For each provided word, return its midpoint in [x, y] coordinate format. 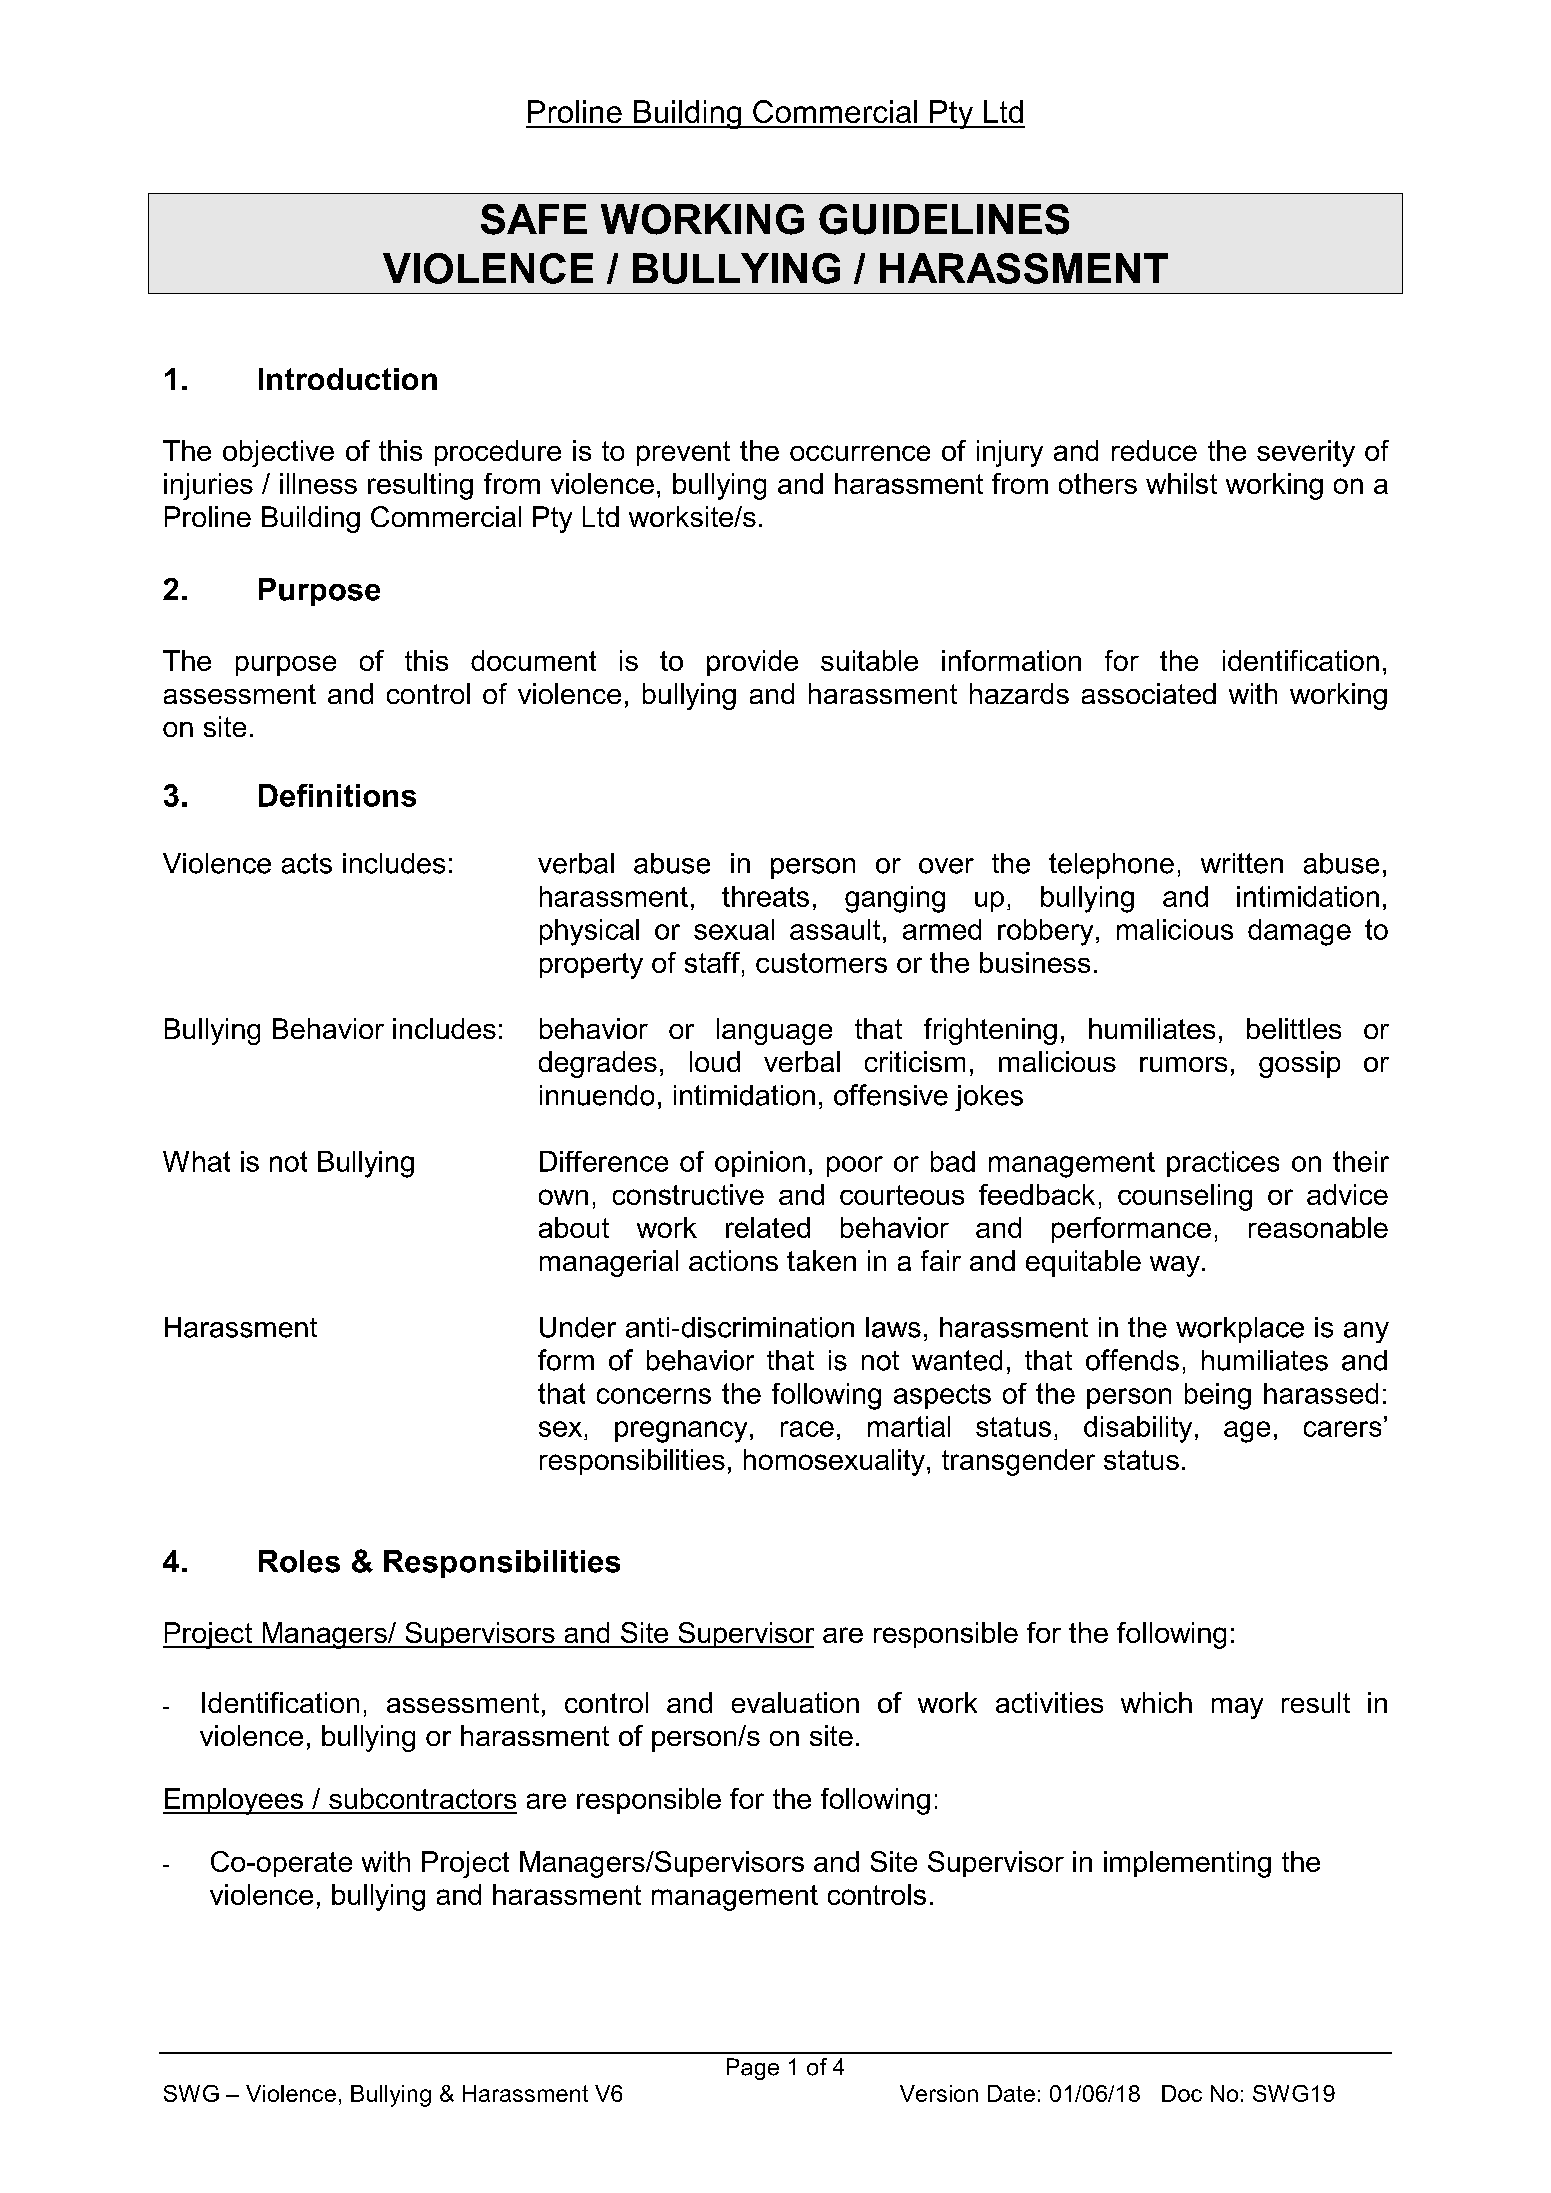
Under [578, 1327]
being [1218, 1396]
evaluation [795, 1702]
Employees [234, 1801]
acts [307, 863]
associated [1149, 693]
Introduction [348, 379]
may [1237, 1708]
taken [821, 1260]
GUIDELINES [944, 219]
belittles [1294, 1028]
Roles [299, 1561]
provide [752, 663]
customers [821, 963]
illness [318, 483]
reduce [1154, 450]
